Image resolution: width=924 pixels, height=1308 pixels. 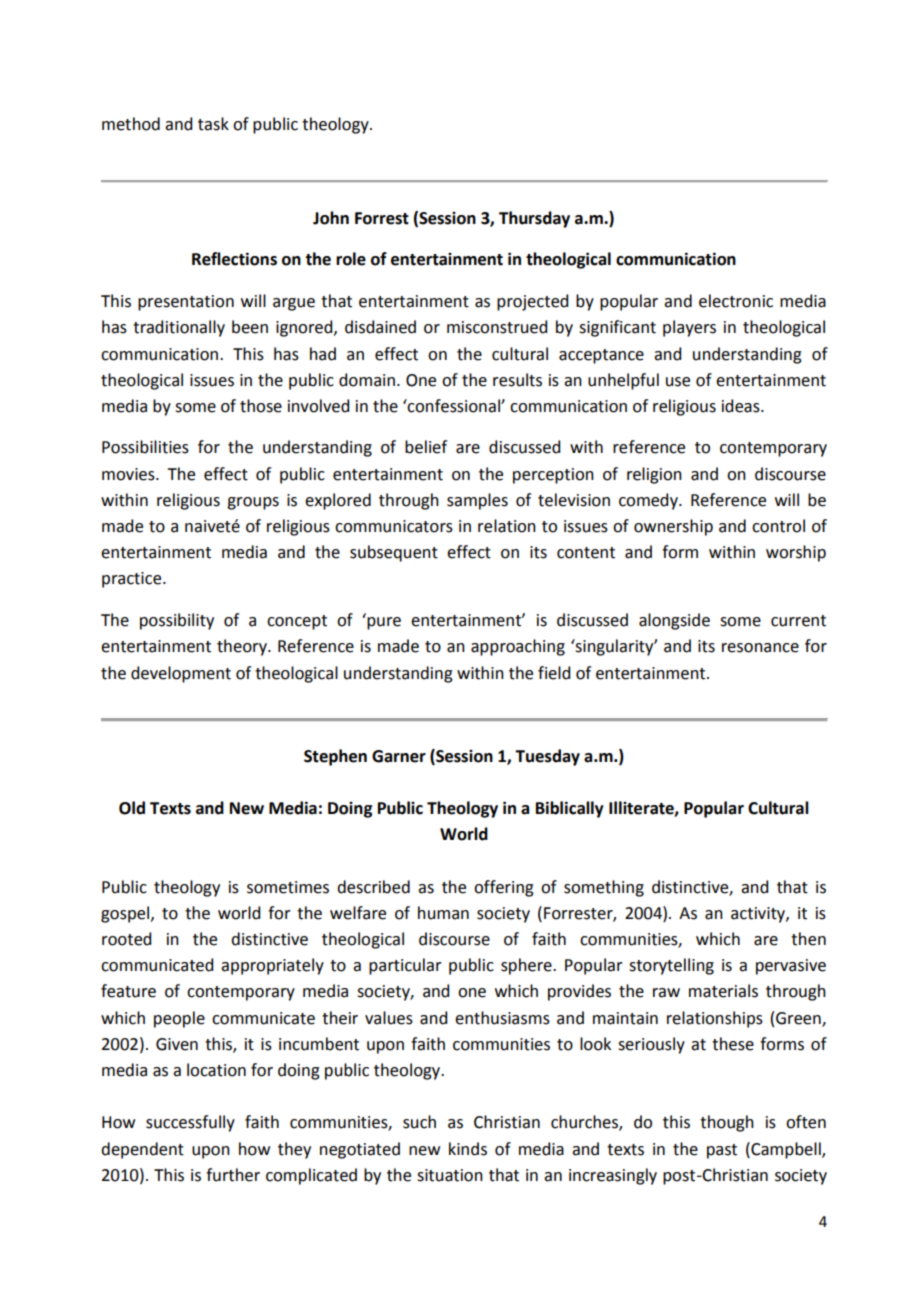 What do you see at coordinates (443, 913) in the document?
I see `human` at bounding box center [443, 913].
